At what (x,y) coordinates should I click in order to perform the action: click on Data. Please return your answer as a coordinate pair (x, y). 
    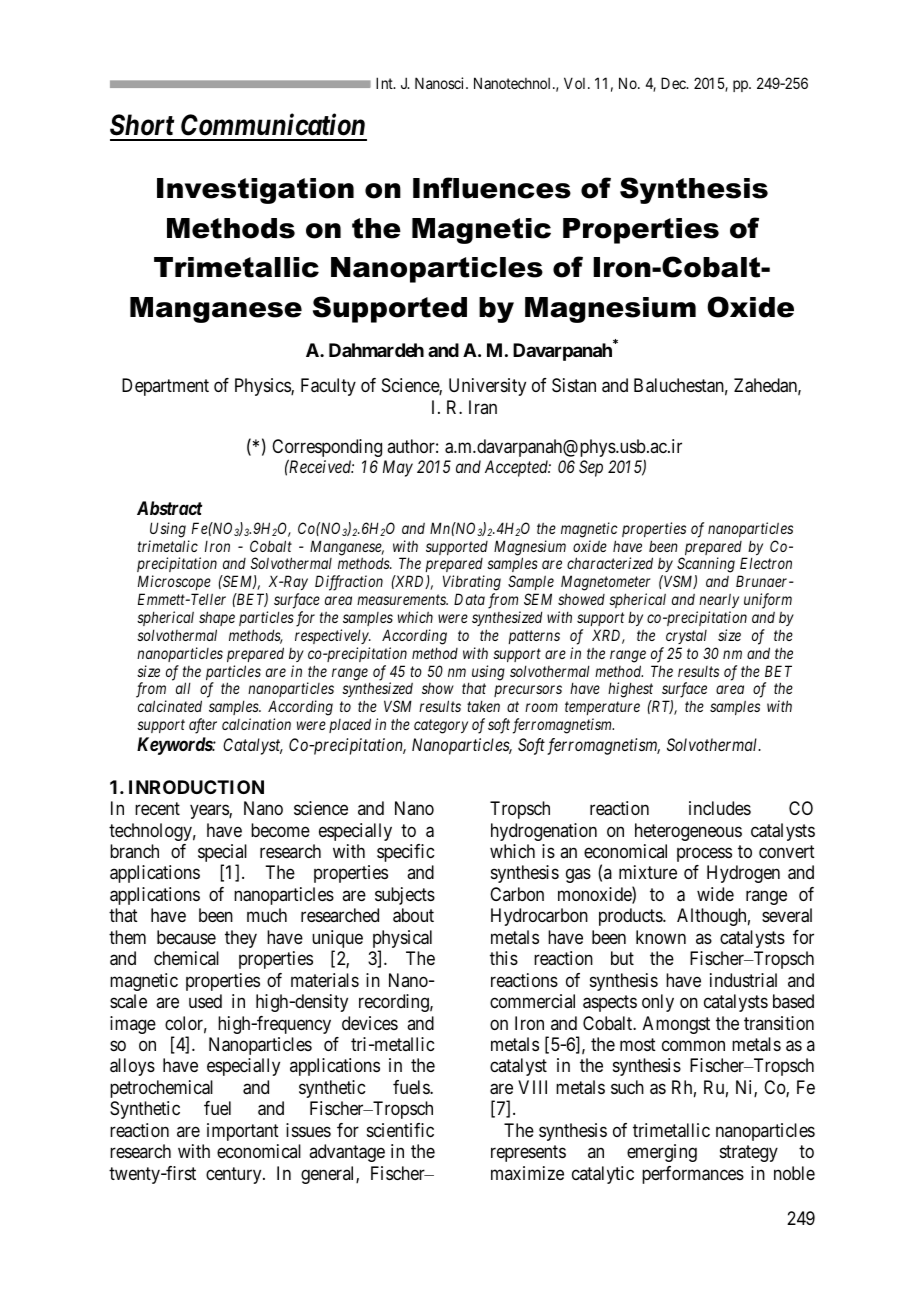
    Looking at the image, I should click on (469, 599).
